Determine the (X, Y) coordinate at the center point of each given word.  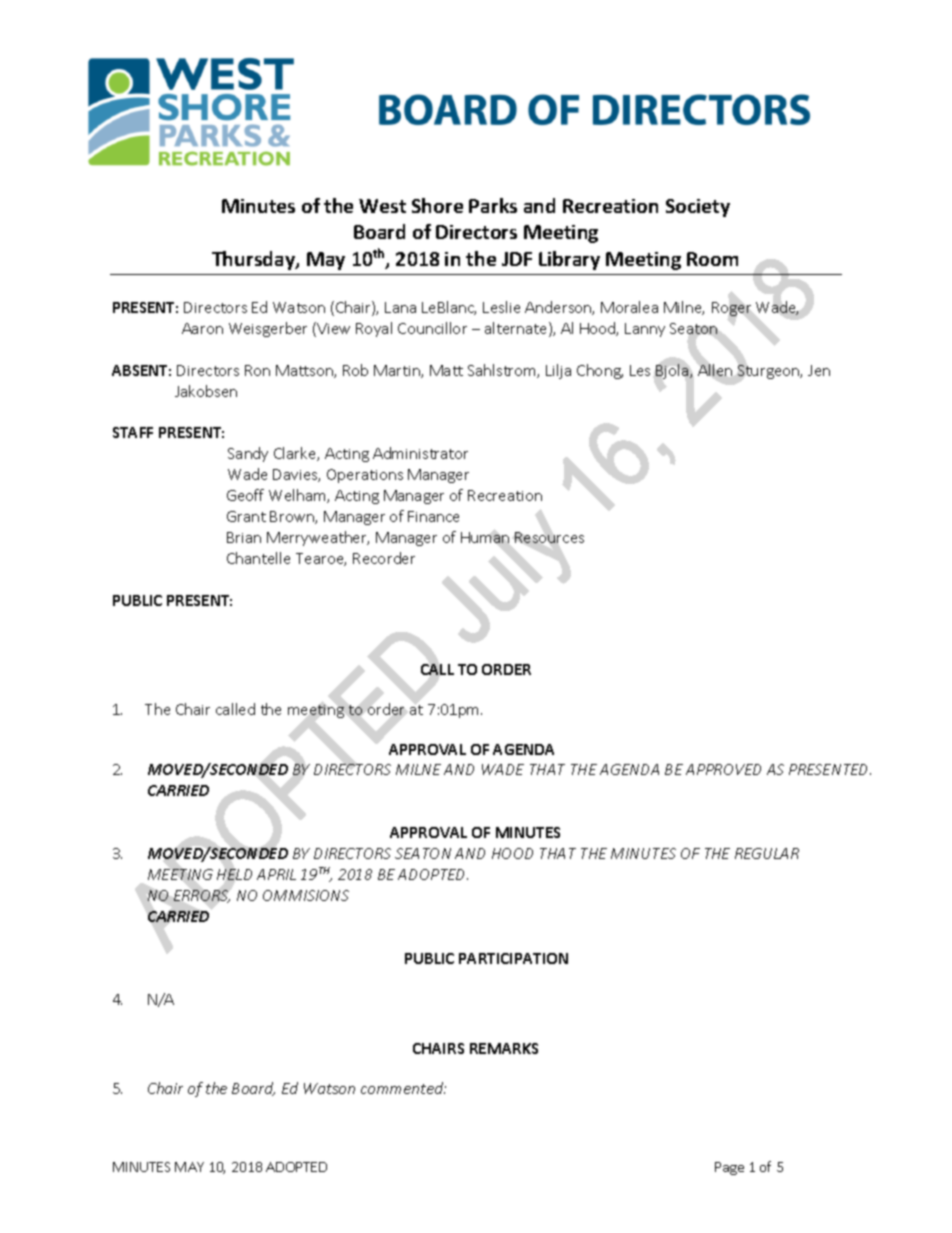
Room (712, 259)
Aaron (202, 328)
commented (403, 1088)
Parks (493, 205)
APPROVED (723, 769)
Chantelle (258, 558)
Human (485, 537)
